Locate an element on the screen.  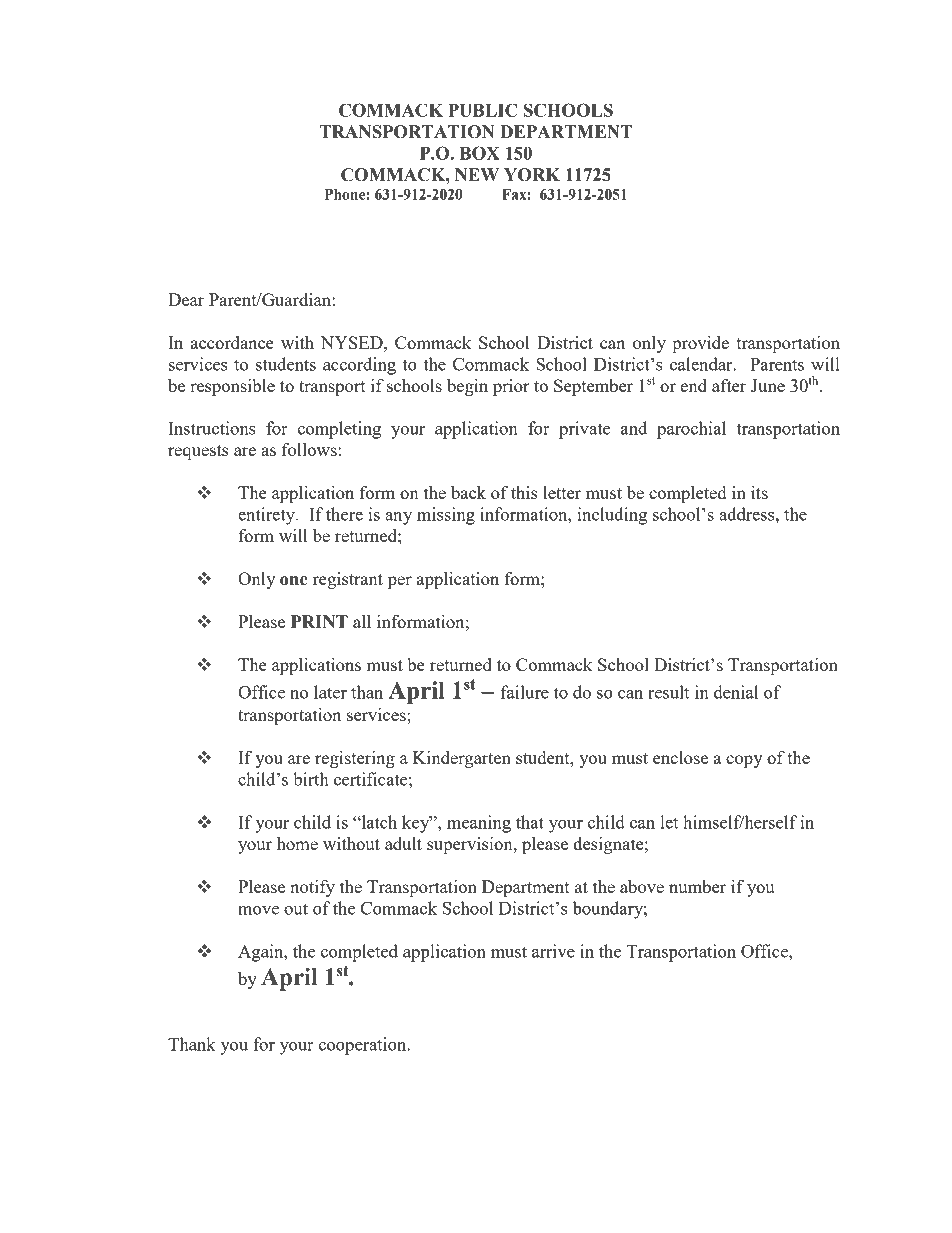
Dear is located at coordinates (186, 299).
